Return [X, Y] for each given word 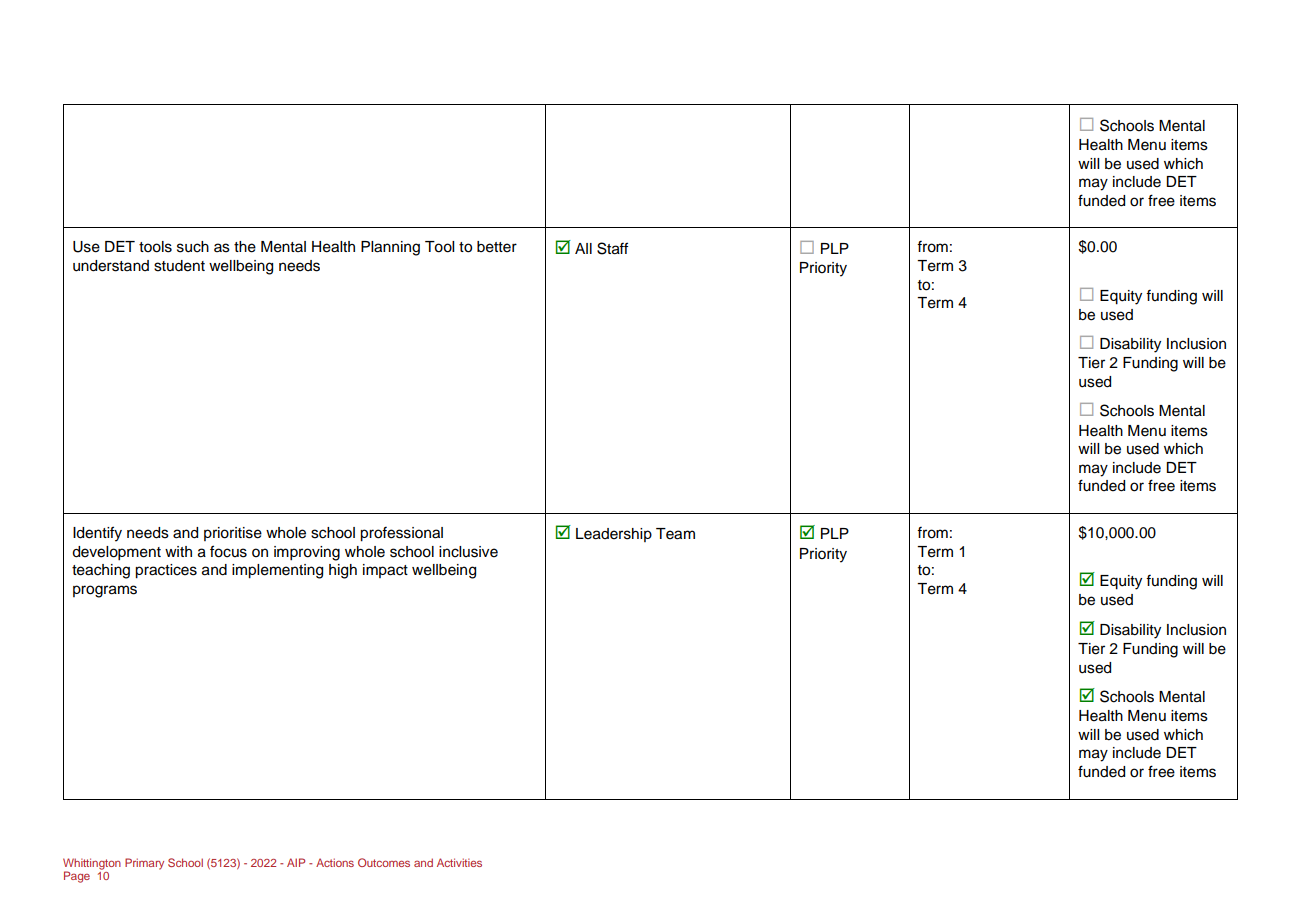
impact [385, 571]
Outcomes [384, 862]
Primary [144, 864]
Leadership [614, 535]
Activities [459, 862]
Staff [612, 248]
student [179, 266]
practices [166, 571]
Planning [390, 248]
